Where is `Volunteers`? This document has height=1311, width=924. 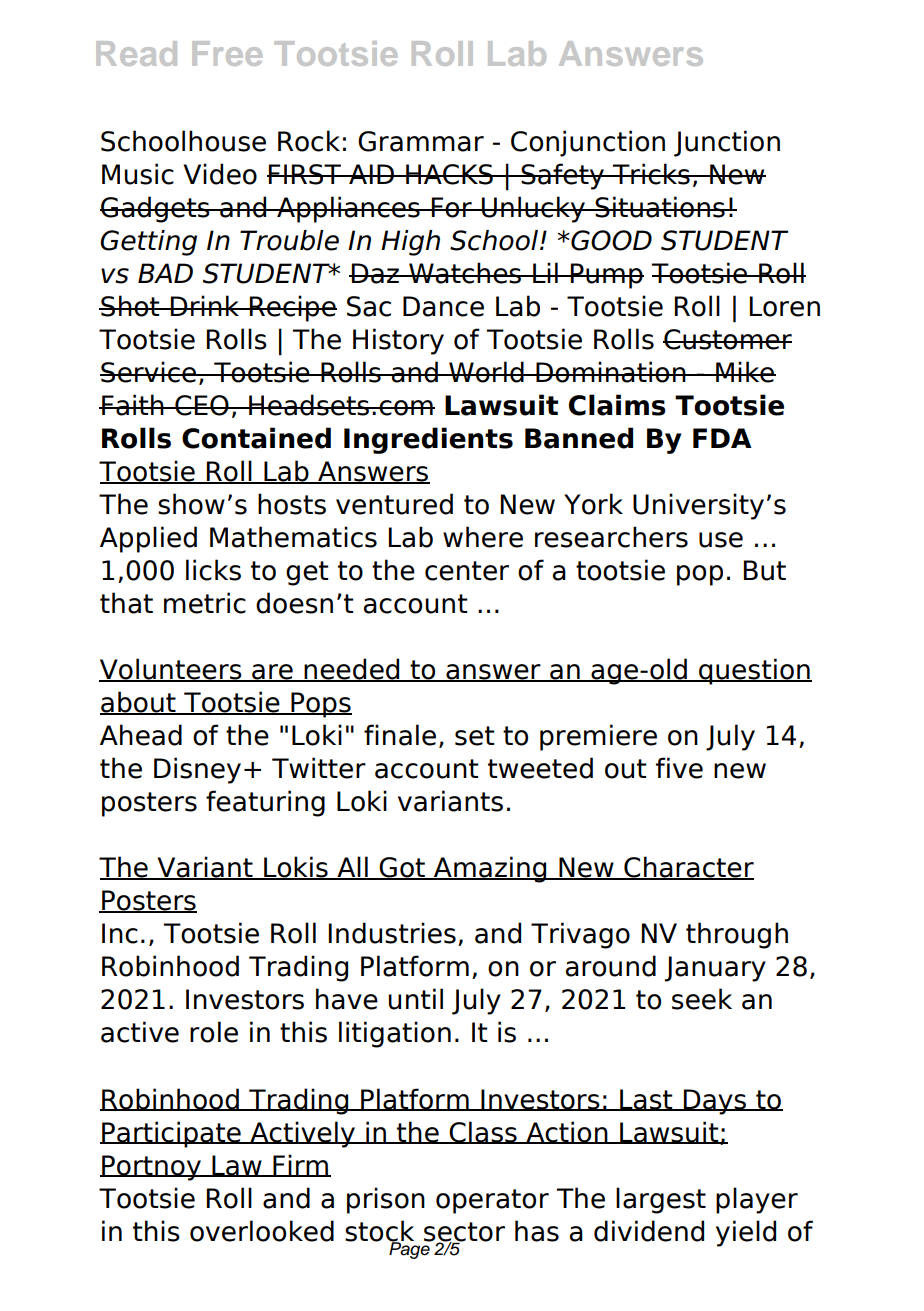 Volunteers is located at coordinates (171, 670).
